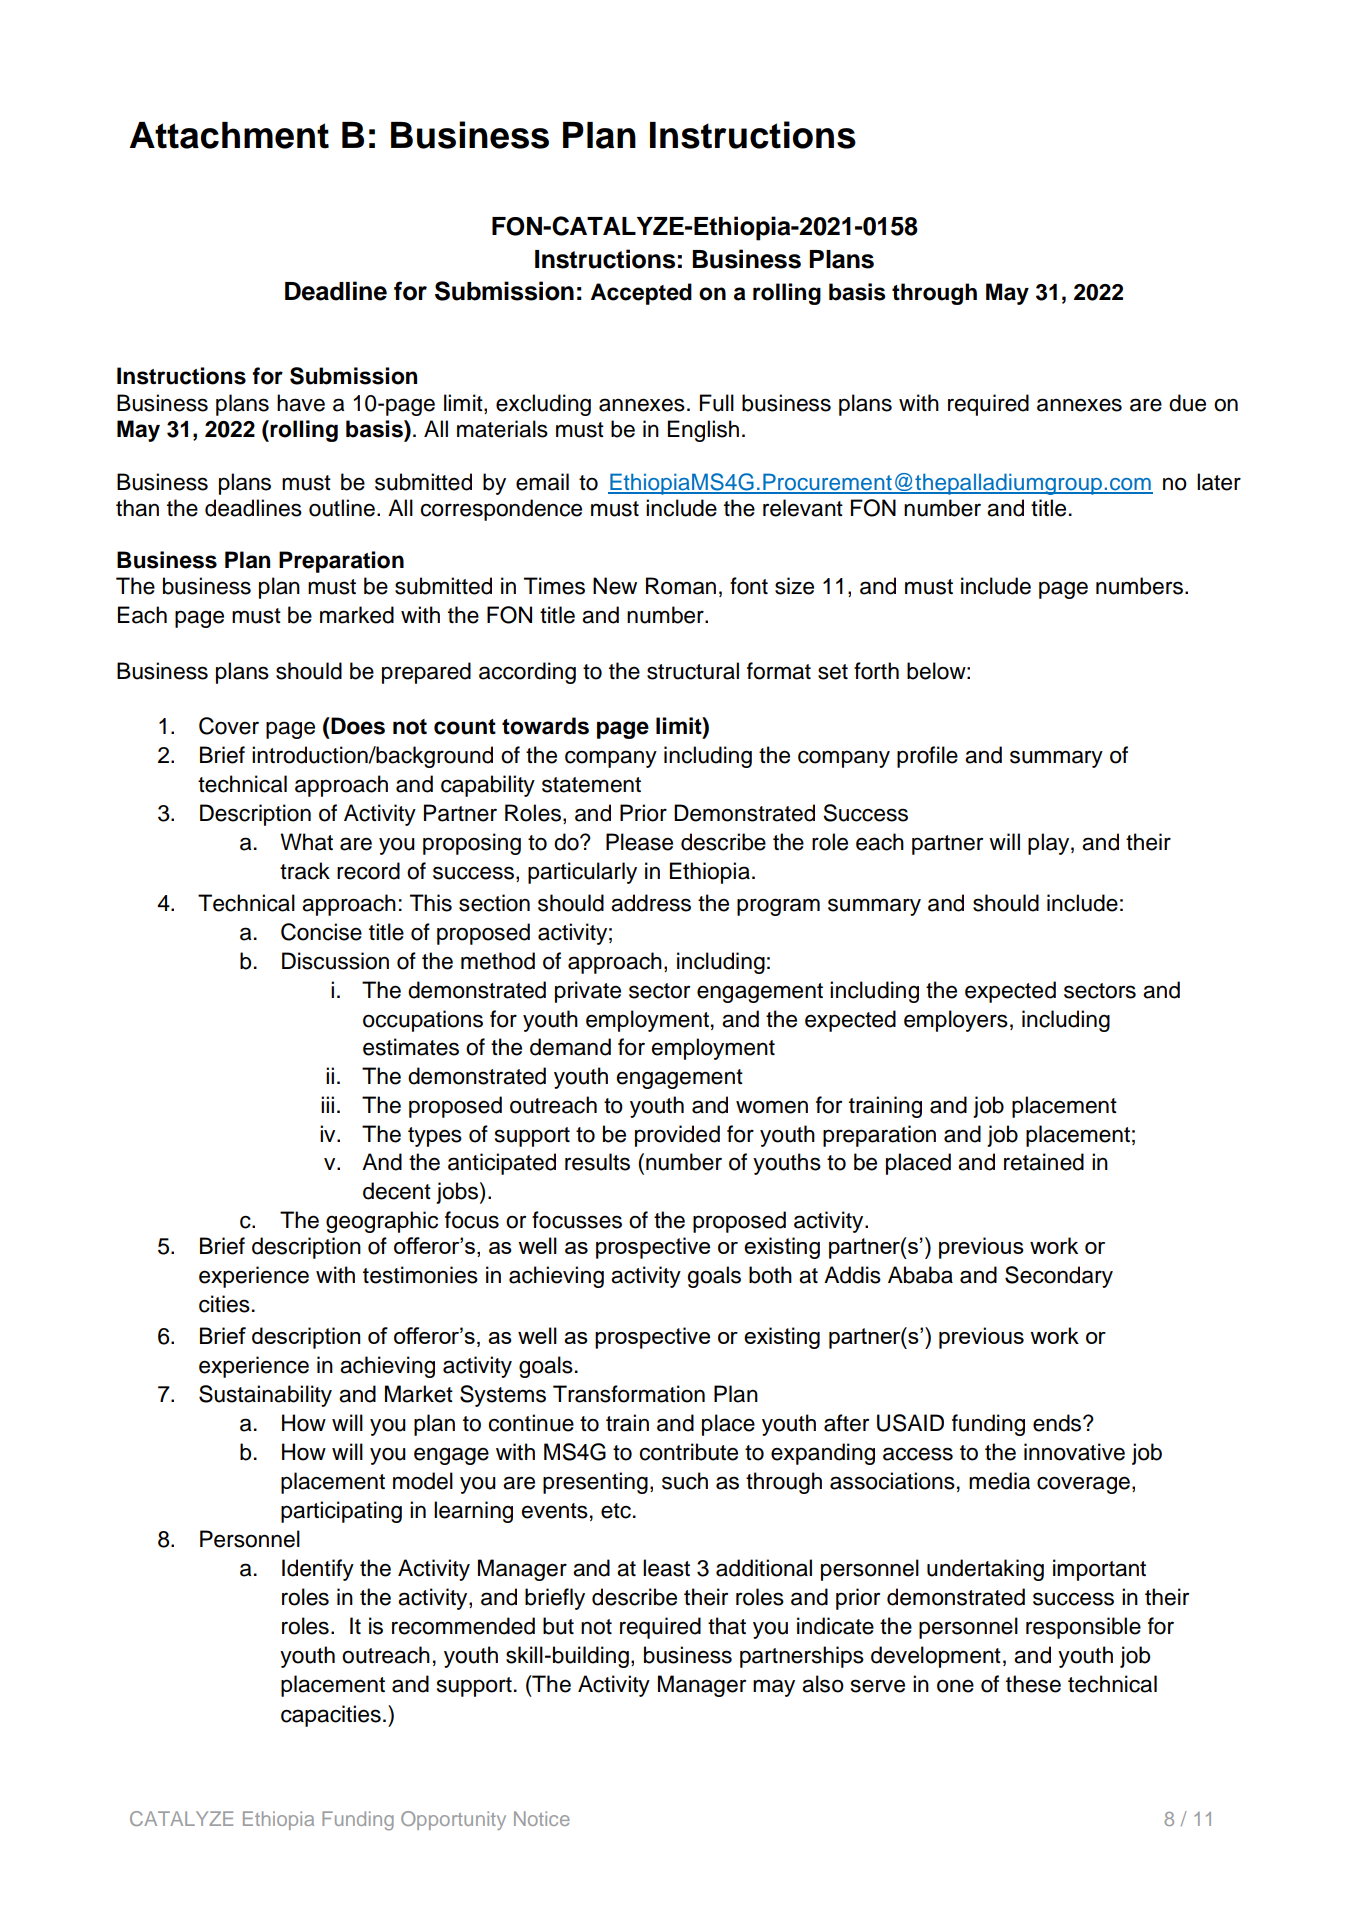 Image resolution: width=1358 pixels, height=1920 pixels. Describe the element at coordinates (453, 1820) in the screenshot. I see `Opportunity` at that location.
